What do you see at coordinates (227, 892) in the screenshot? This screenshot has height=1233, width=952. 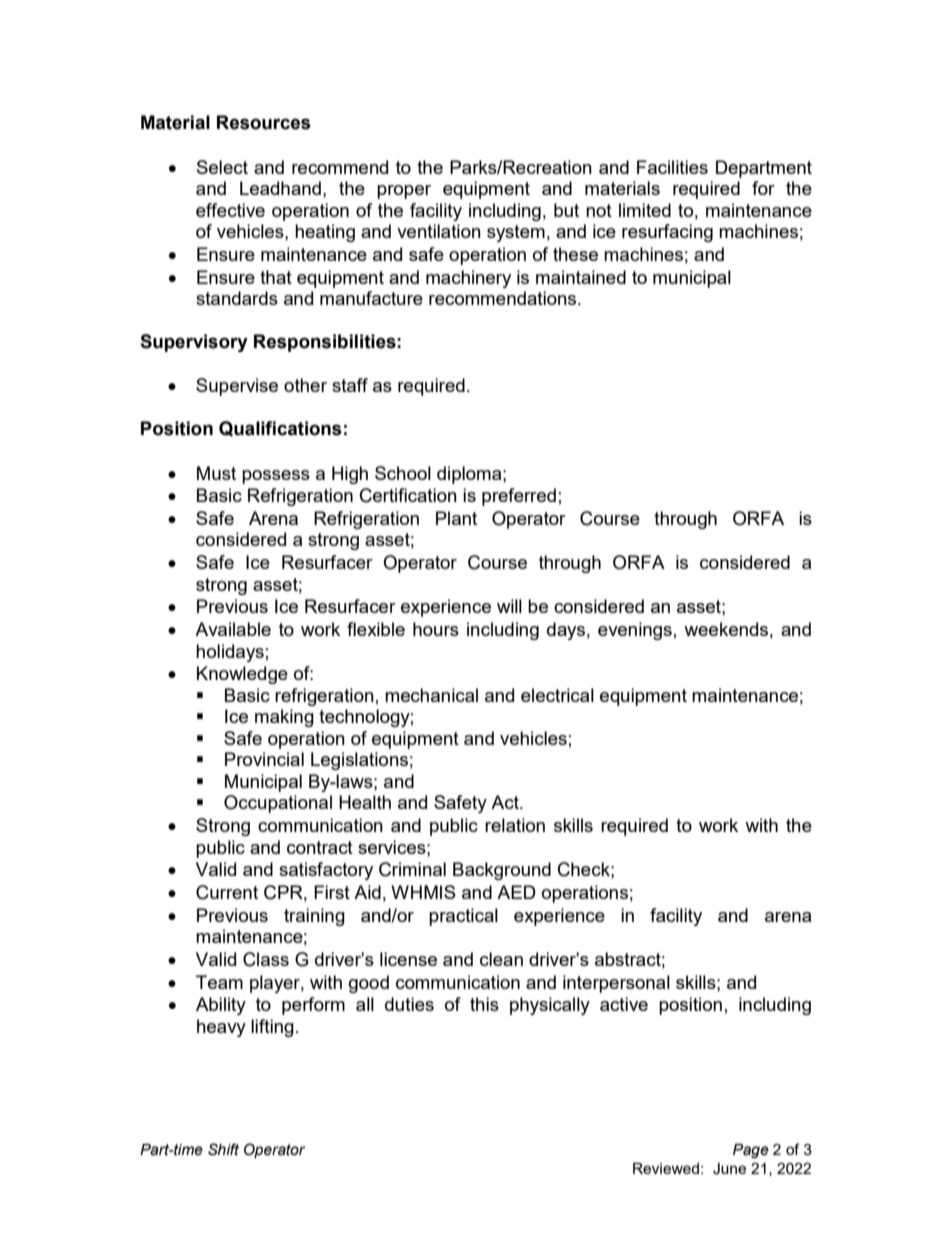 I see `Current` at bounding box center [227, 892].
